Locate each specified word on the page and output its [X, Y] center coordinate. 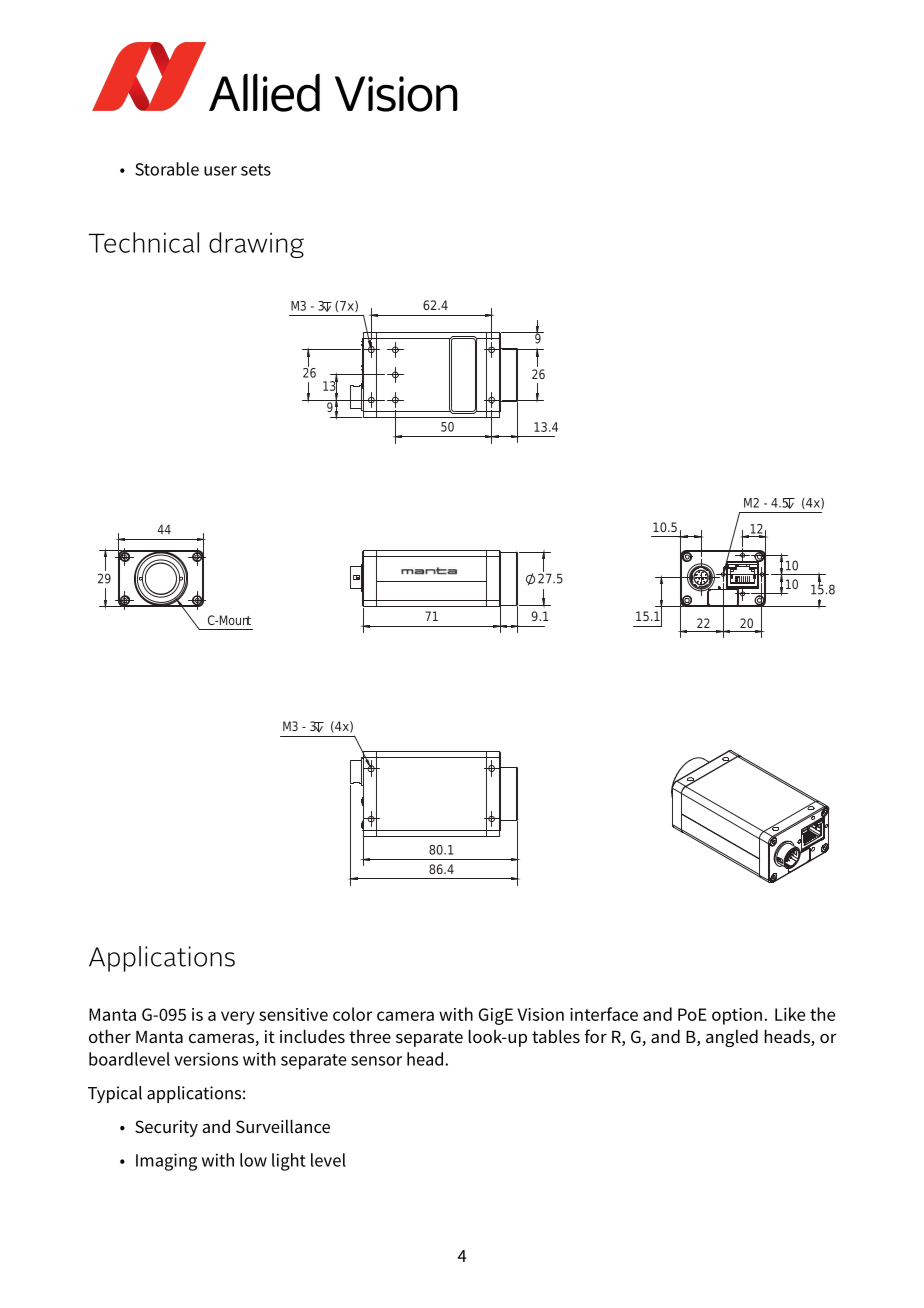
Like [790, 1014]
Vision [540, 1014]
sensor [376, 1061]
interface [604, 1014]
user [220, 171]
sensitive [293, 1014]
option [737, 1016]
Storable [167, 169]
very [238, 1018]
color [352, 1014]
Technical [144, 242]
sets [256, 170]
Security [166, 1128]
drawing [256, 245]
